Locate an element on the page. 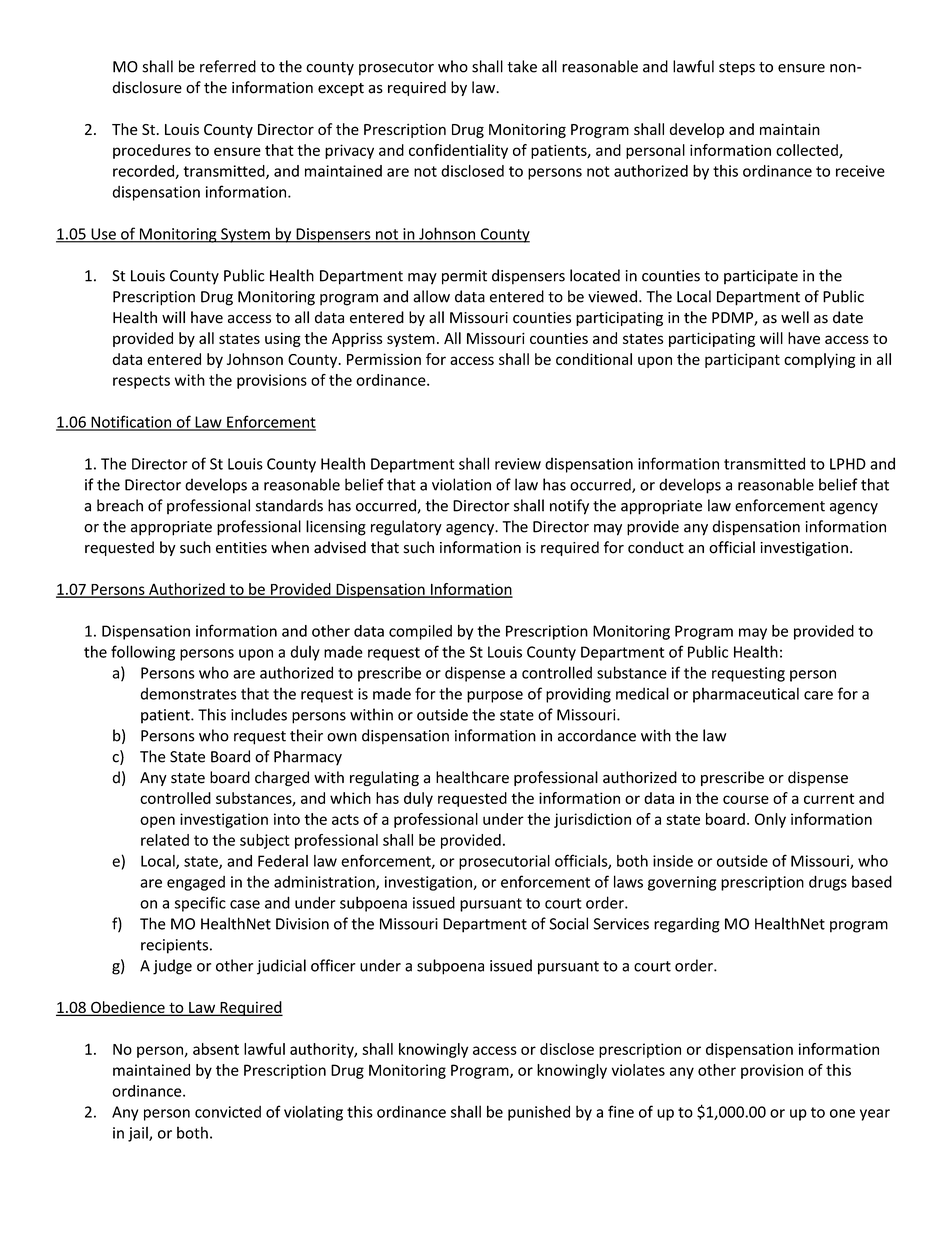  course is located at coordinates (746, 799).
